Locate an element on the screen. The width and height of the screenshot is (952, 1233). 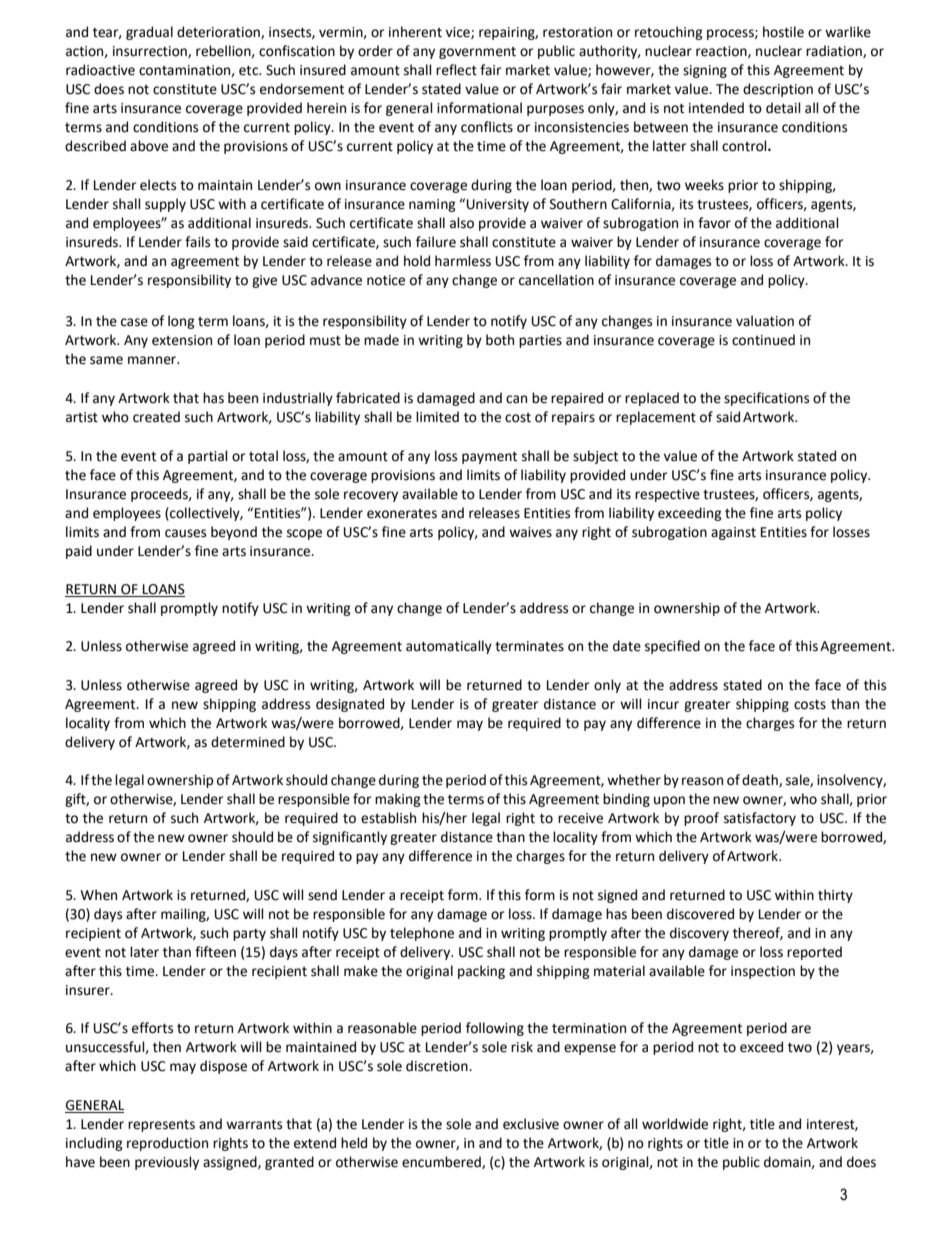
insurrection is located at coordinates (151, 52).
